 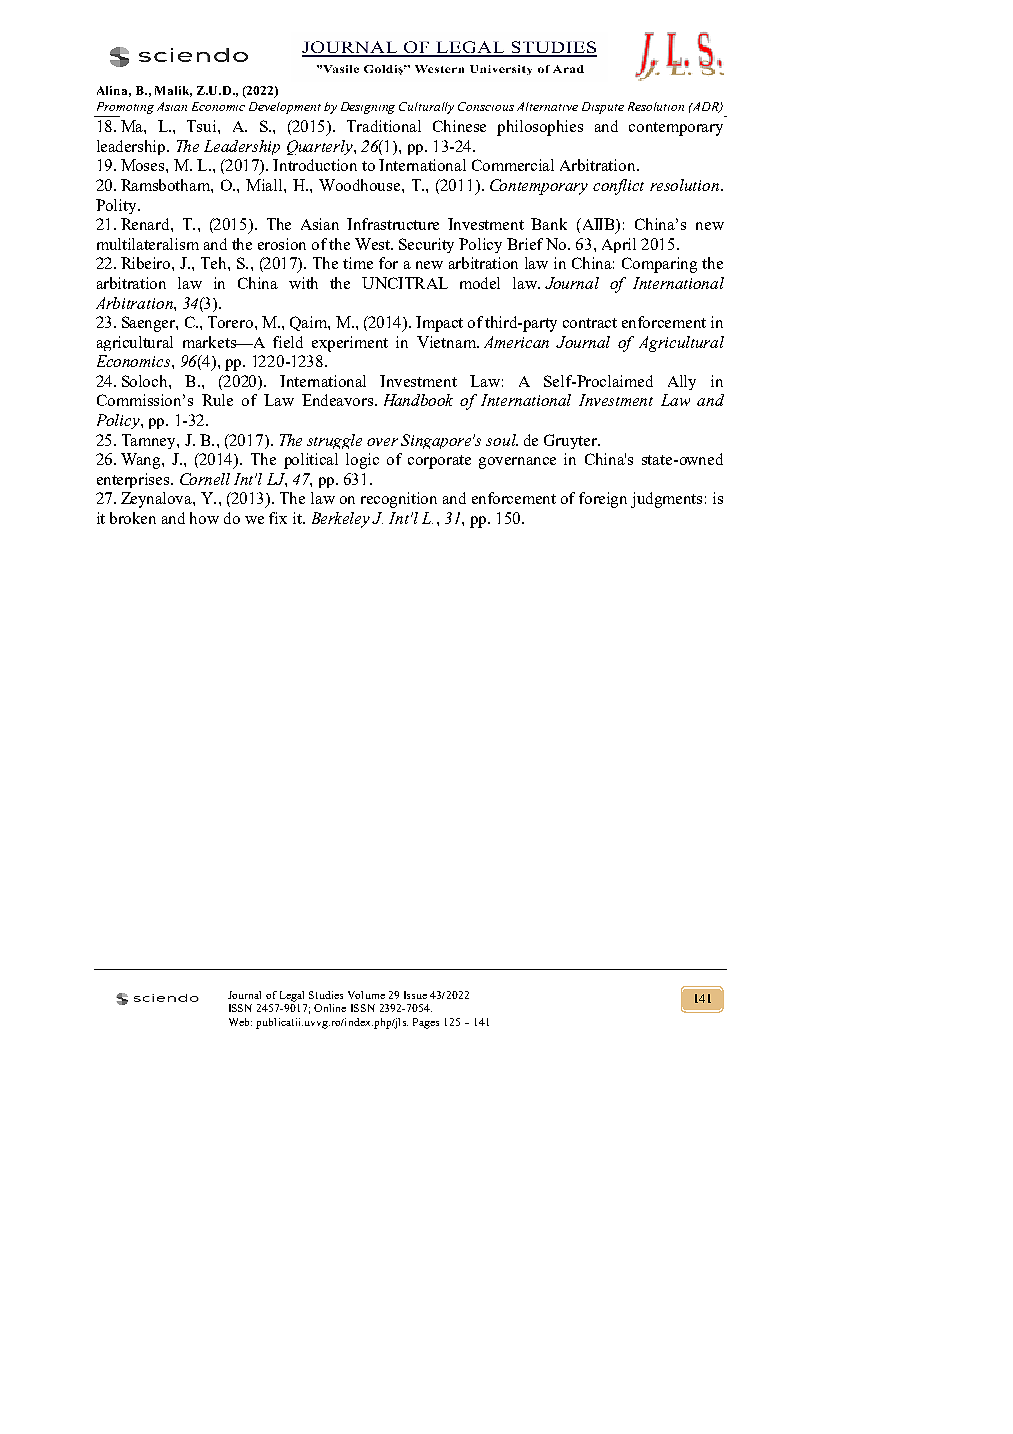 What do you see at coordinates (426, 1023) in the screenshot?
I see `Pages` at bounding box center [426, 1023].
